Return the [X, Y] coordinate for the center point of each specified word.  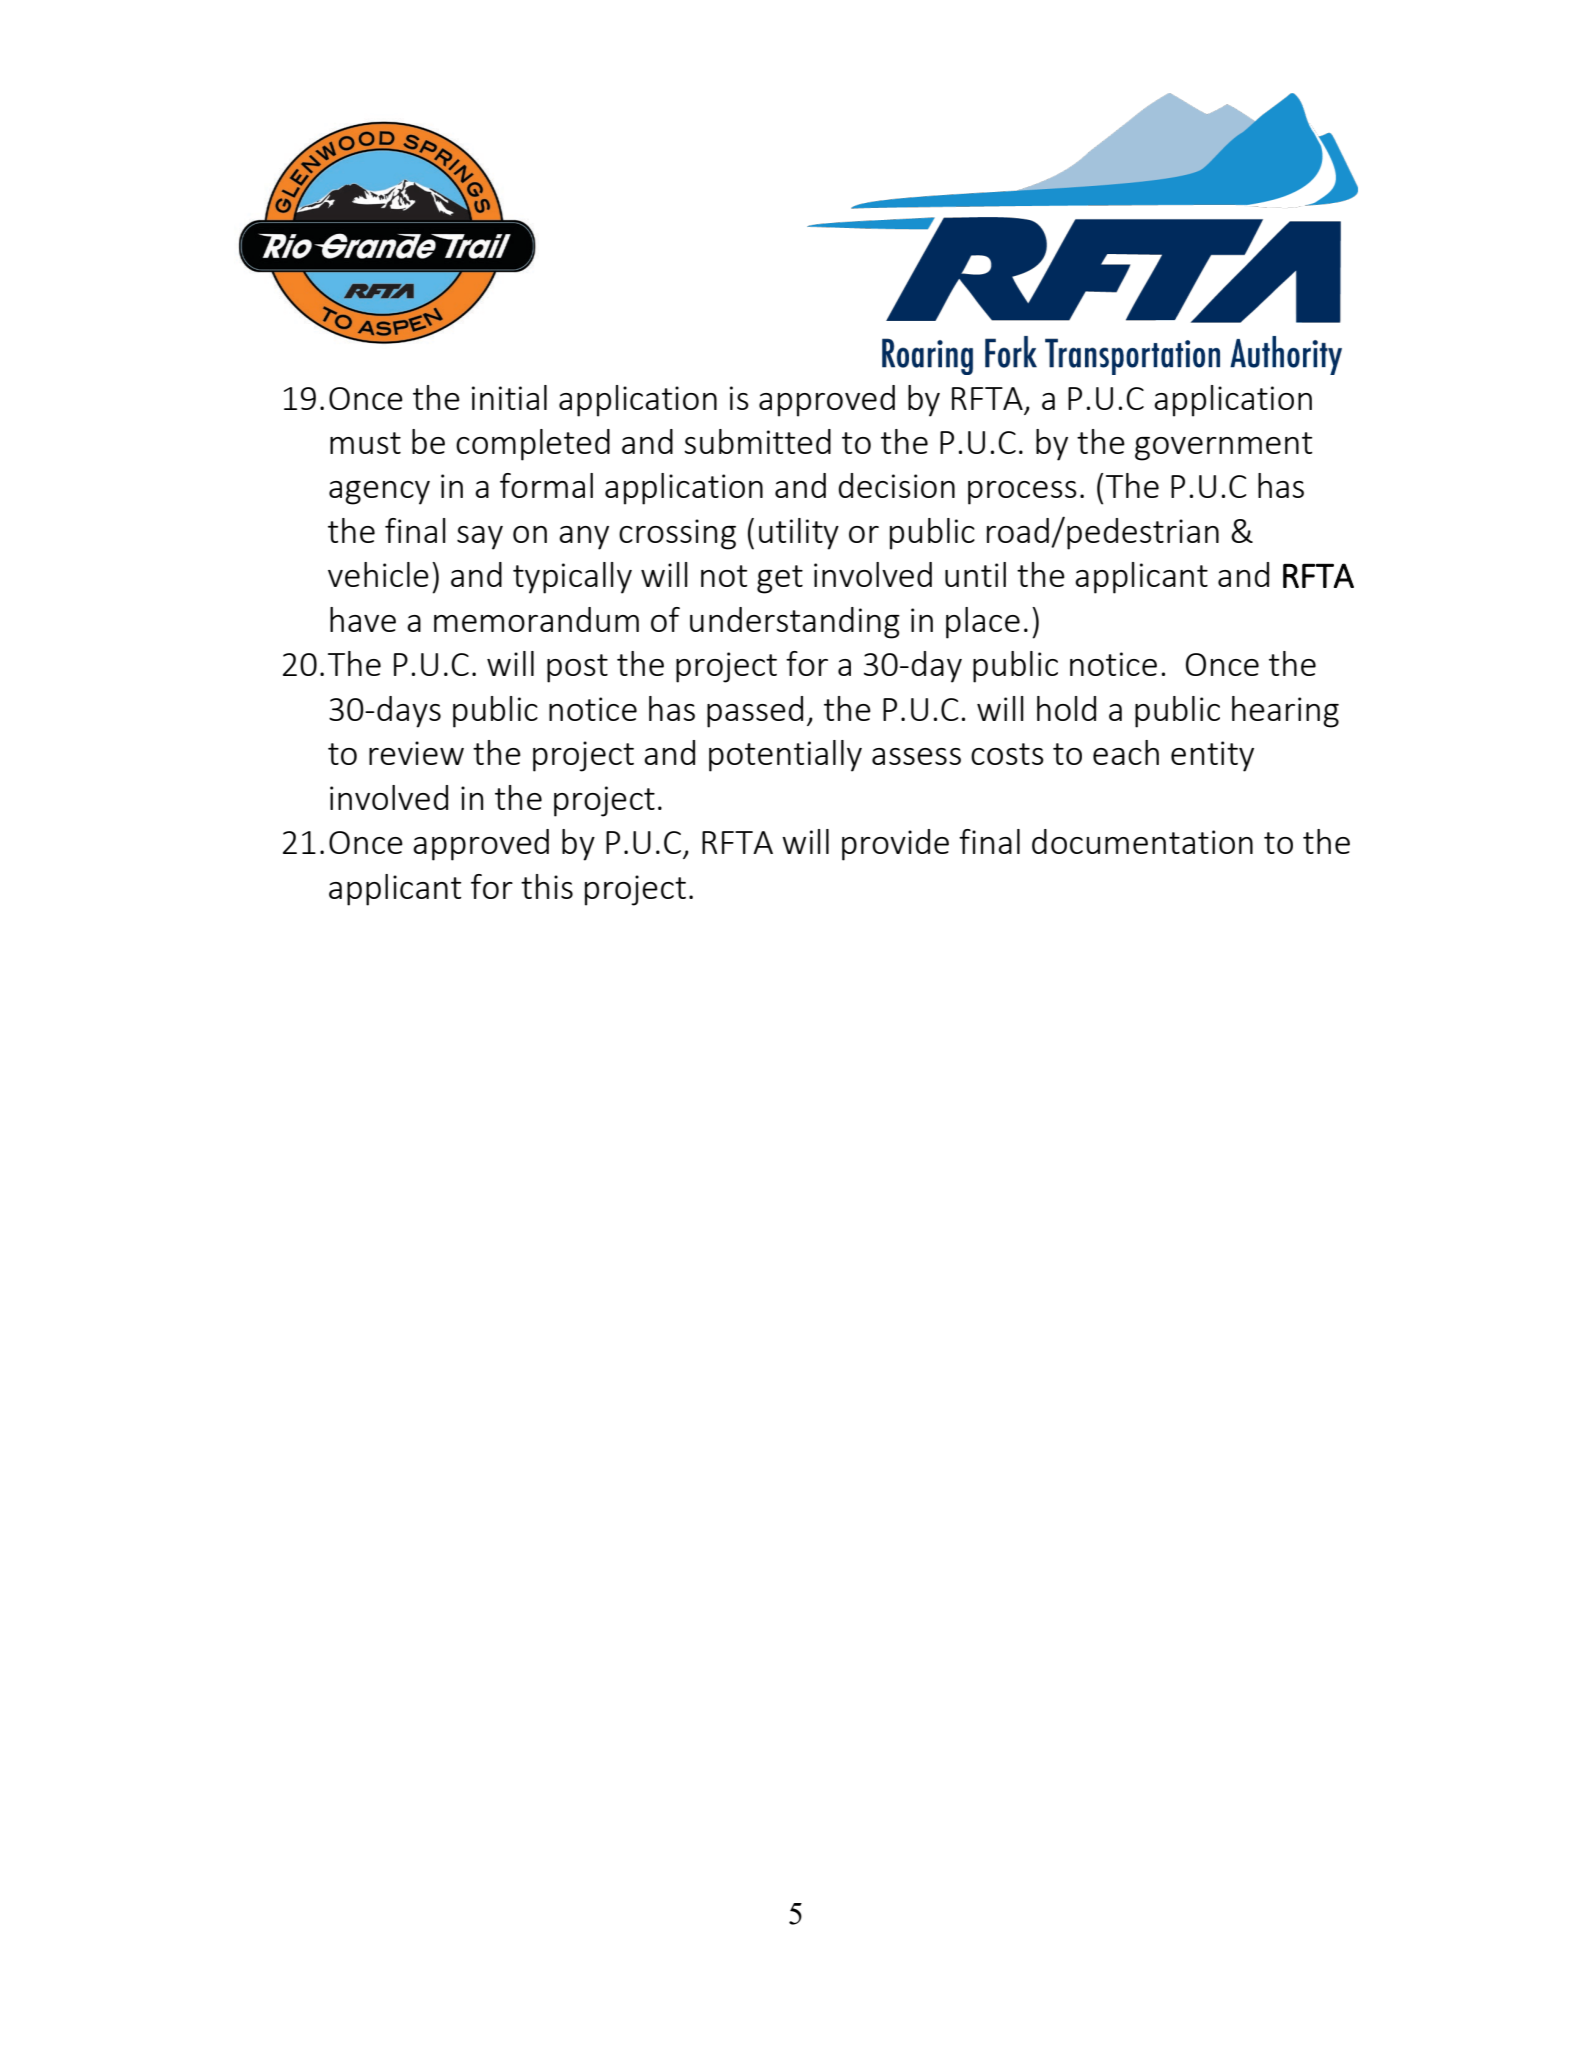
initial [509, 397]
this [547, 886]
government [1223, 446]
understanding [795, 623]
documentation [1142, 841]
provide [895, 845]
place [983, 623]
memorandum [536, 619]
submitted [757, 441]
